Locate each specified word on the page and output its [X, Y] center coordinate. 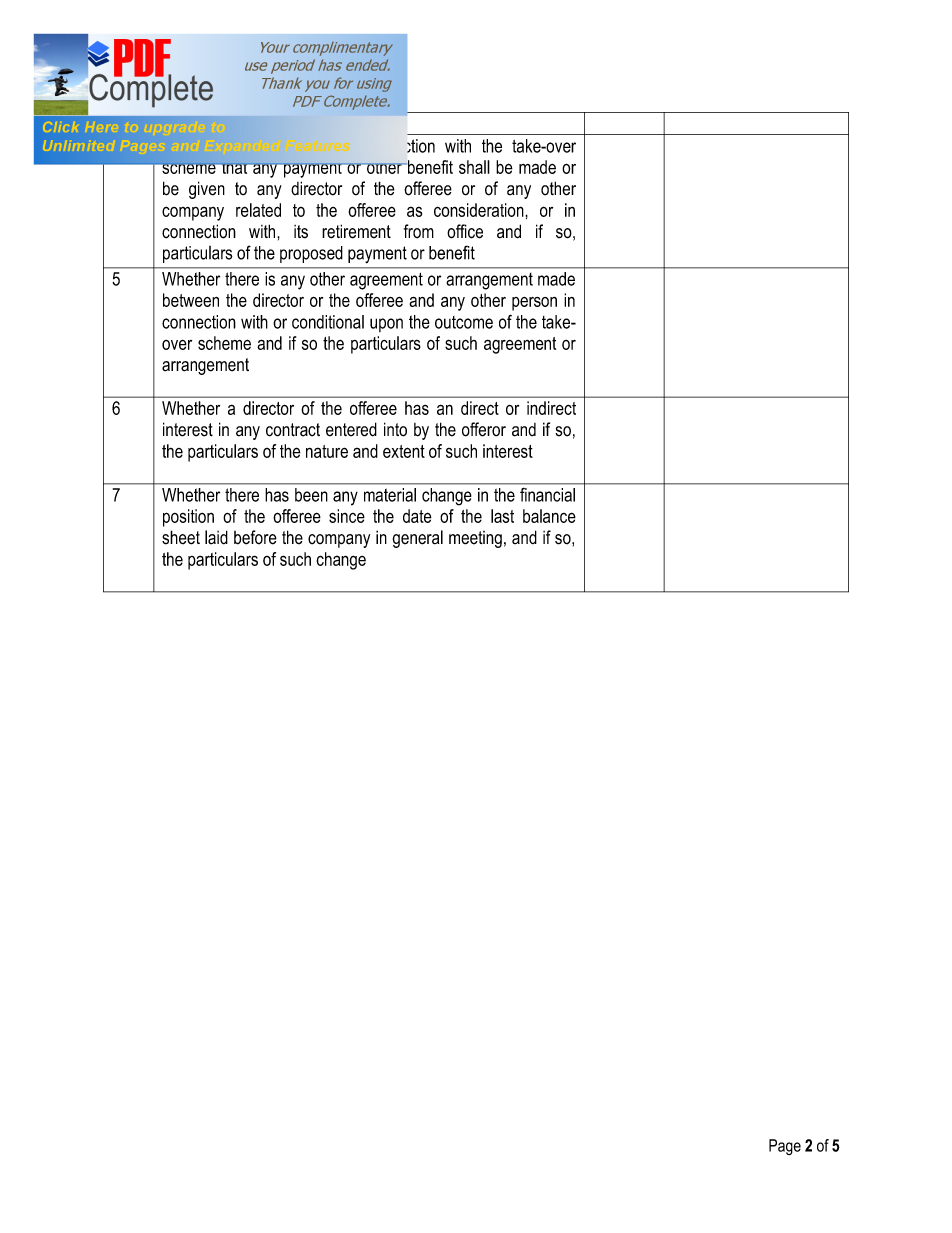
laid [216, 537]
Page [785, 1147]
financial [547, 495]
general [417, 539]
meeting [475, 539]
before [255, 537]
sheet [181, 537]
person [534, 304]
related [258, 210]
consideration [480, 210]
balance [549, 516]
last [502, 516]
